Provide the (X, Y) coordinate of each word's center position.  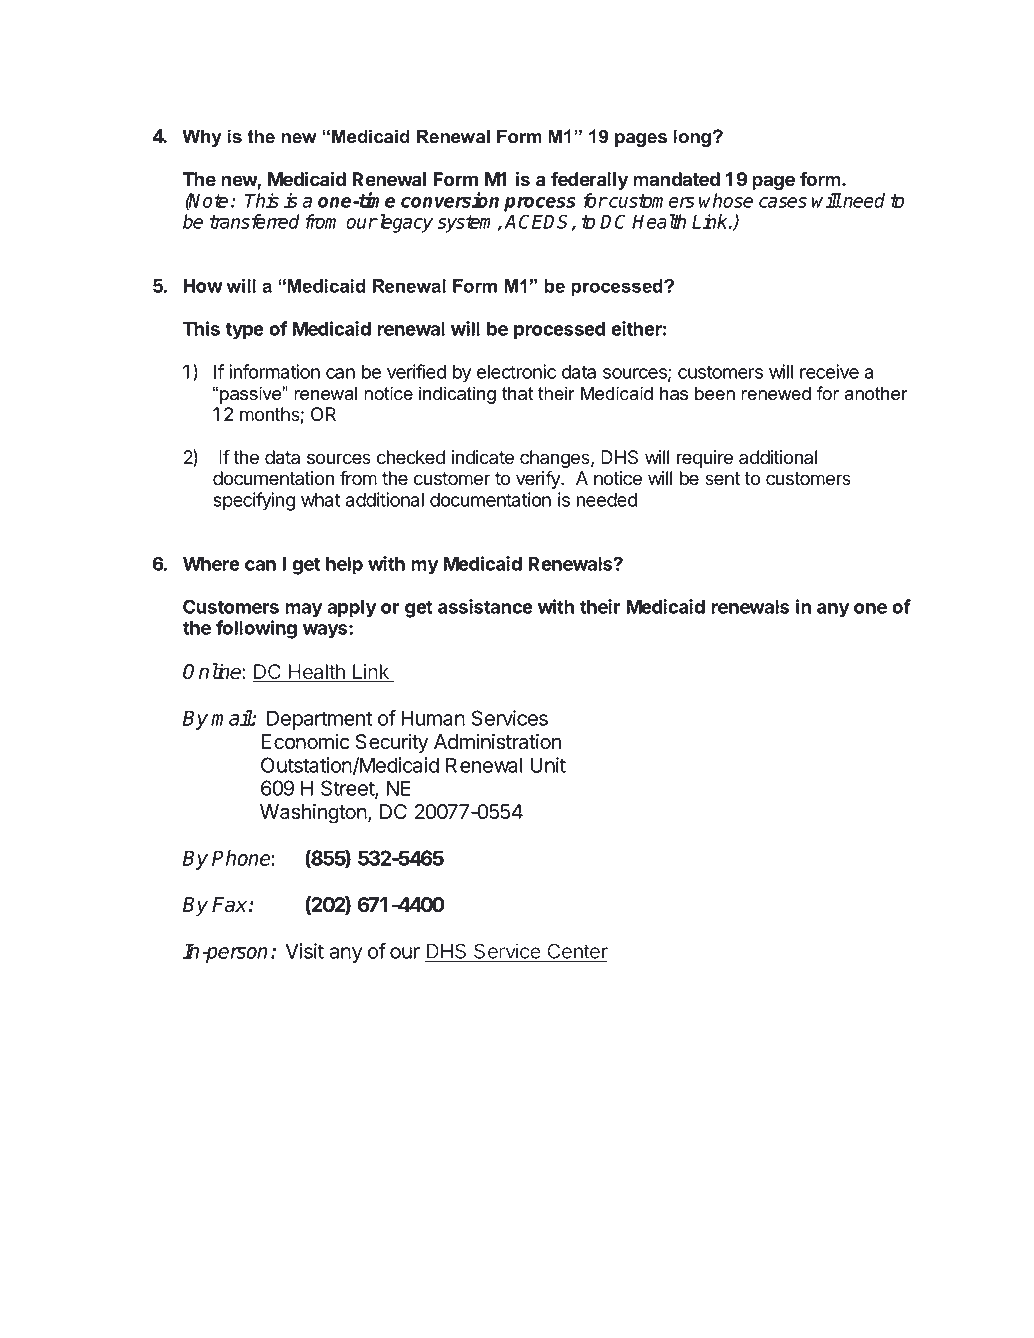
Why (202, 138)
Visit (304, 951)
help (344, 566)
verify (539, 479)
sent (722, 479)
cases (783, 202)
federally (590, 180)
